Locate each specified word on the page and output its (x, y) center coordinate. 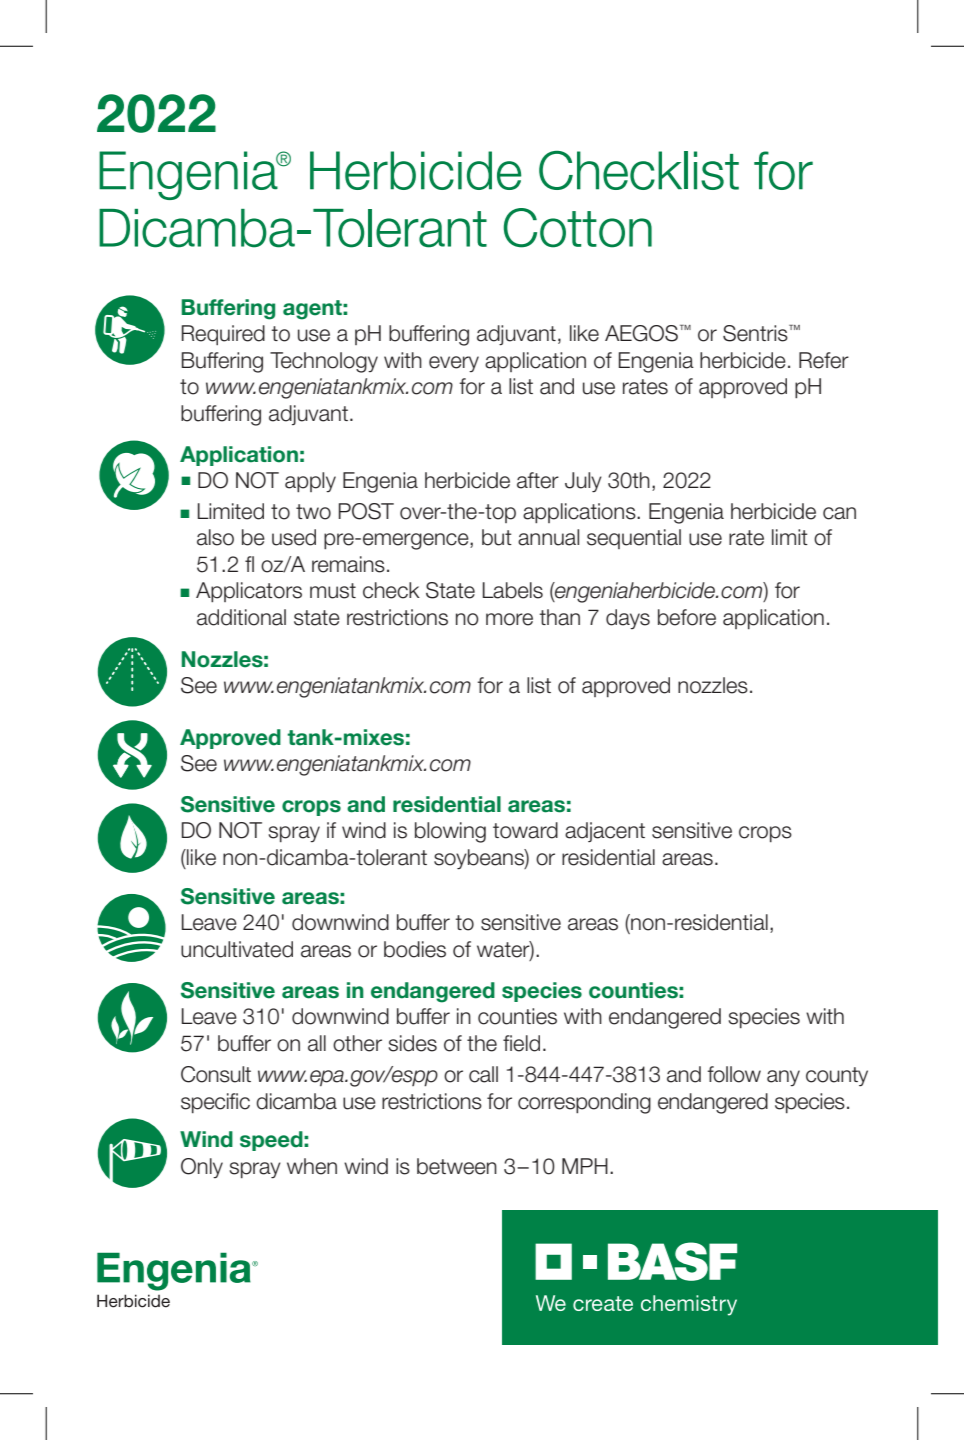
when (312, 1166)
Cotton (578, 228)
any (783, 1078)
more (509, 619)
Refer (824, 360)
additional (241, 617)
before (687, 617)
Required (223, 335)
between (457, 1166)
